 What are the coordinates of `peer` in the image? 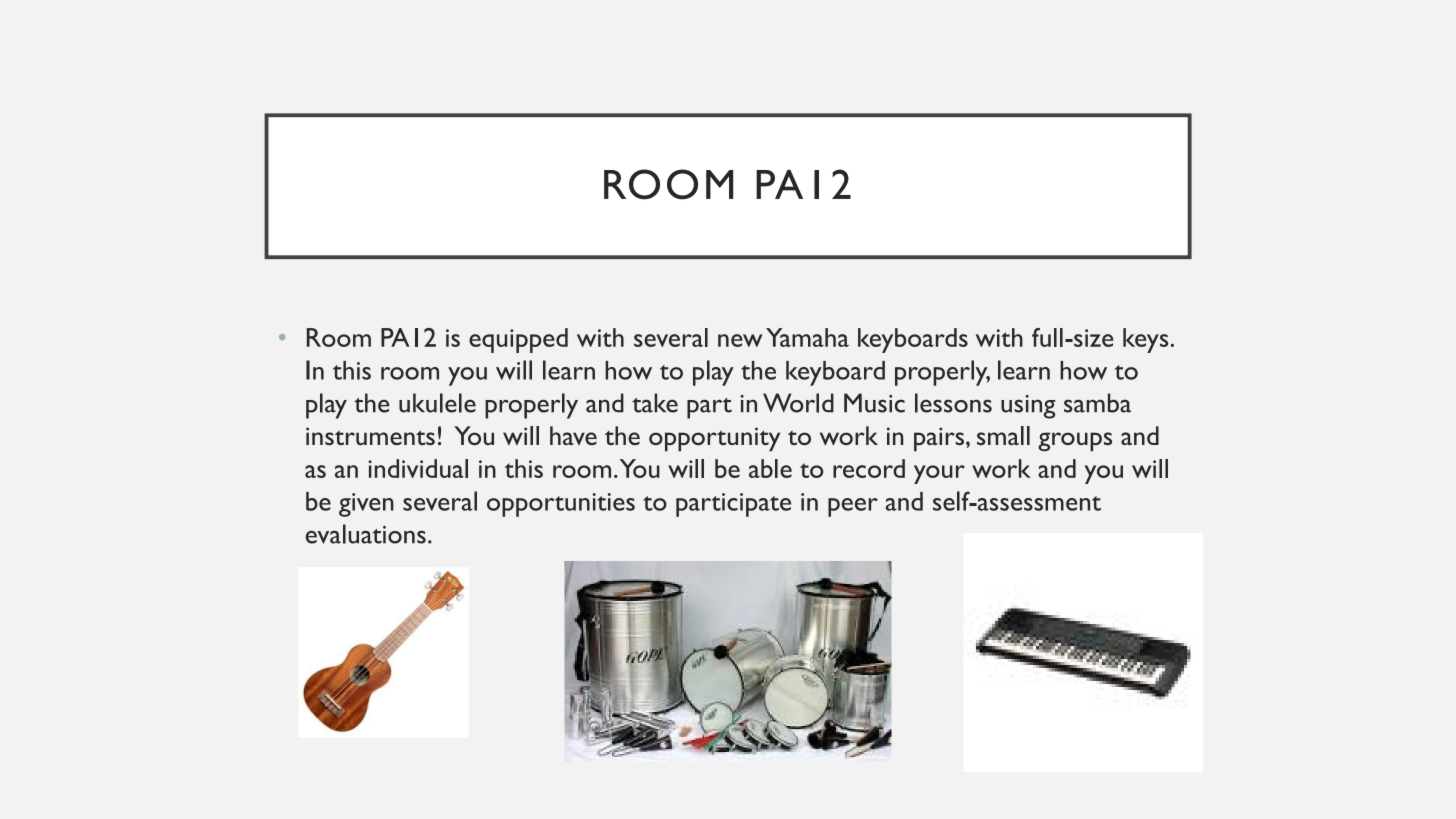 It's located at (853, 507).
